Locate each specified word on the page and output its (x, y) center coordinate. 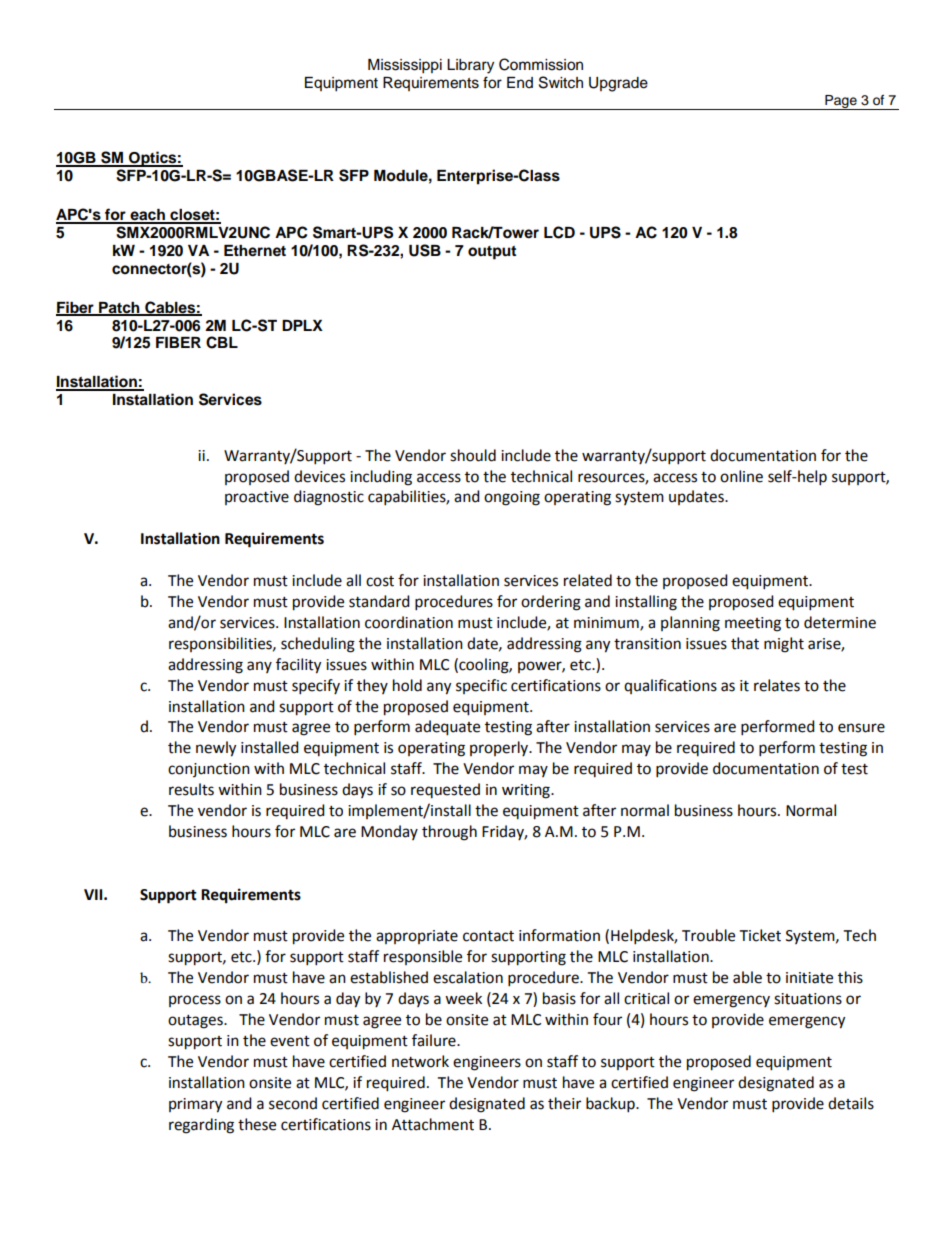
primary (195, 1105)
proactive (257, 498)
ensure (861, 728)
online (741, 476)
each (147, 216)
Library (470, 66)
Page (841, 102)
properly (500, 748)
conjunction (209, 770)
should (473, 455)
